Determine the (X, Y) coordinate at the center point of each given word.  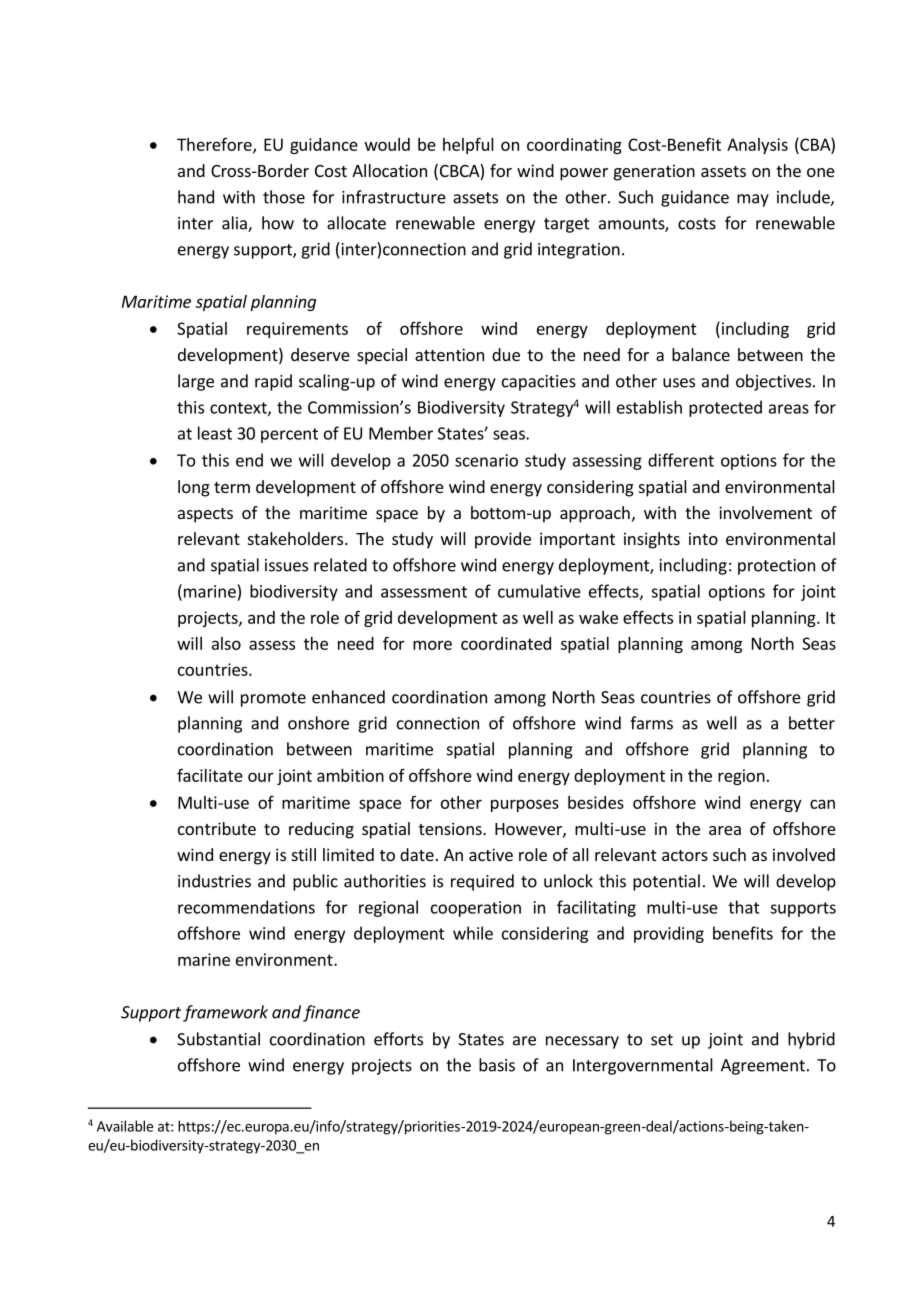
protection (776, 567)
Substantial (218, 1039)
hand (196, 197)
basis (497, 1065)
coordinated (506, 643)
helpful (468, 145)
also (226, 643)
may (753, 200)
